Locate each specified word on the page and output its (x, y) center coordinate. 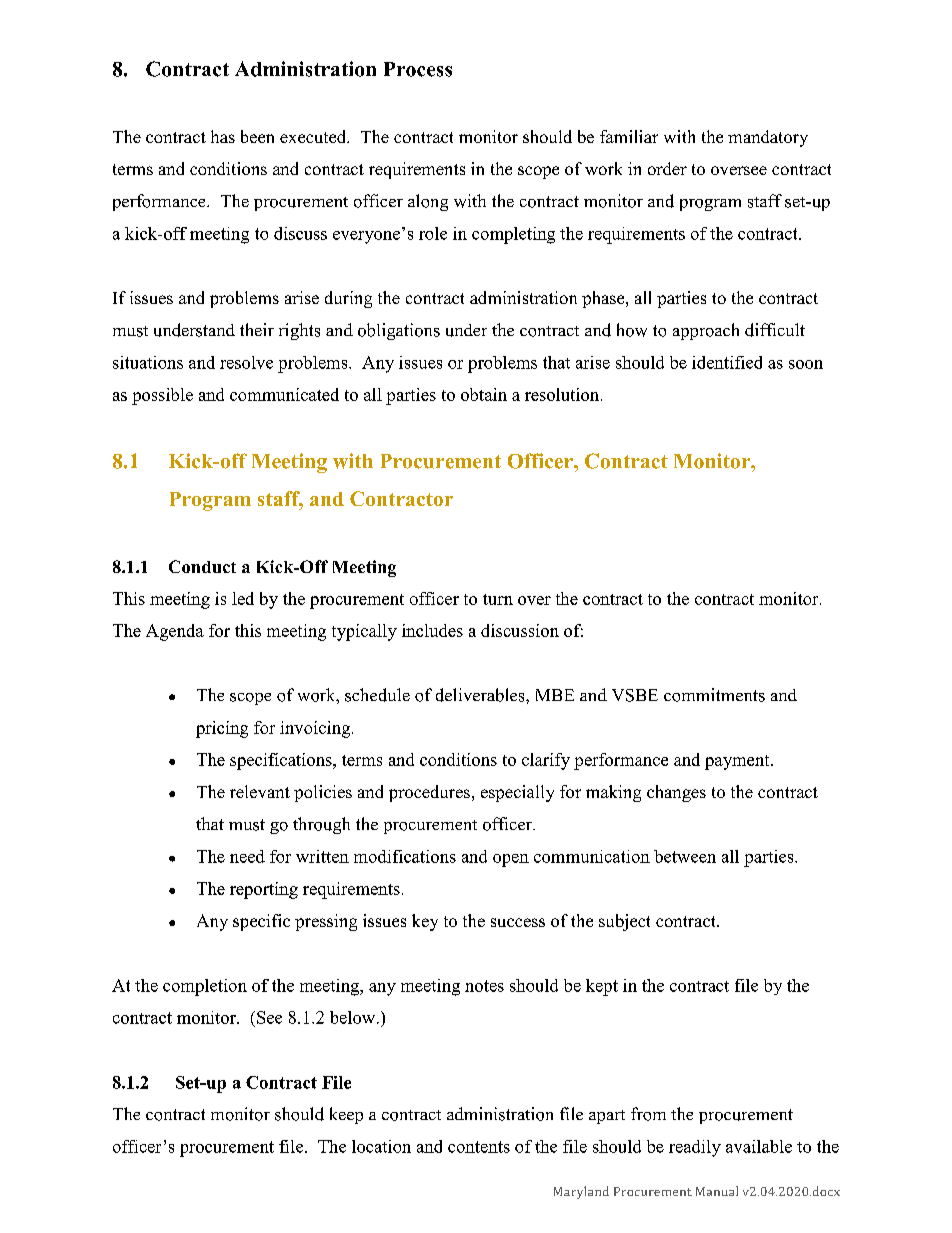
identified (727, 362)
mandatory (768, 138)
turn (498, 599)
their (257, 329)
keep (346, 1115)
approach (706, 331)
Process (418, 69)
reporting (264, 890)
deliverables (481, 695)
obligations (399, 331)
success (518, 922)
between (685, 856)
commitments (714, 695)
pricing (222, 729)
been (257, 136)
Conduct (202, 566)
